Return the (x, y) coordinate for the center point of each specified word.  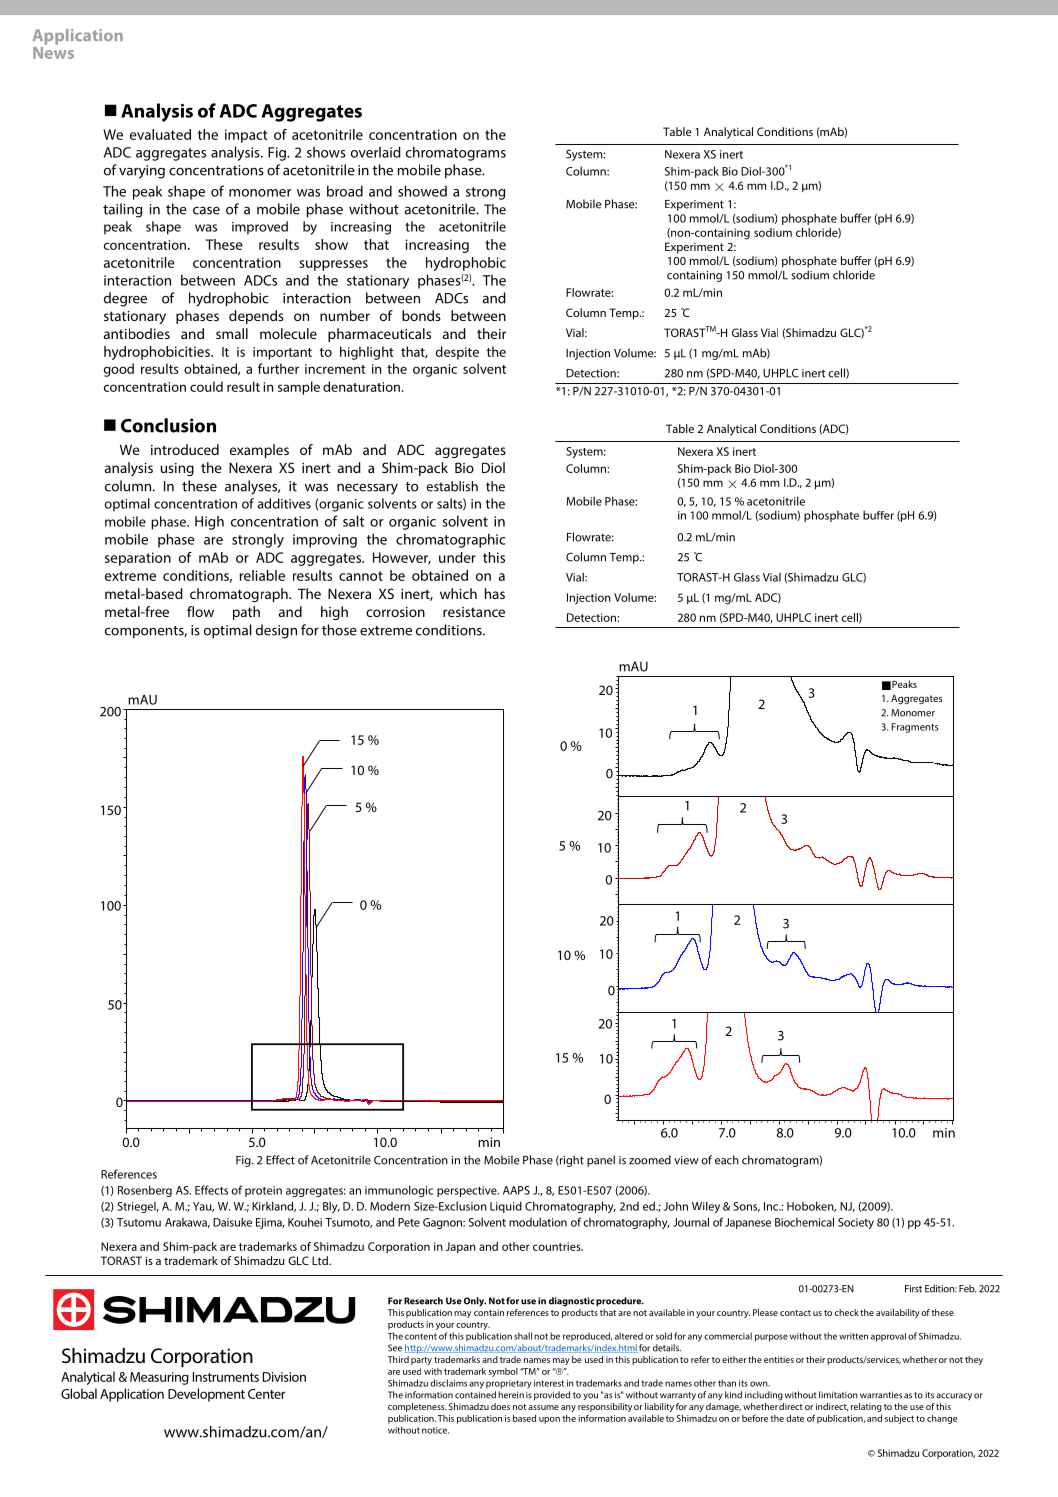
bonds (421, 315)
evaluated (160, 134)
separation (138, 559)
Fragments (915, 728)
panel (601, 1161)
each (727, 1160)
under (457, 557)
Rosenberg (145, 1191)
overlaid (376, 152)
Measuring (159, 1378)
